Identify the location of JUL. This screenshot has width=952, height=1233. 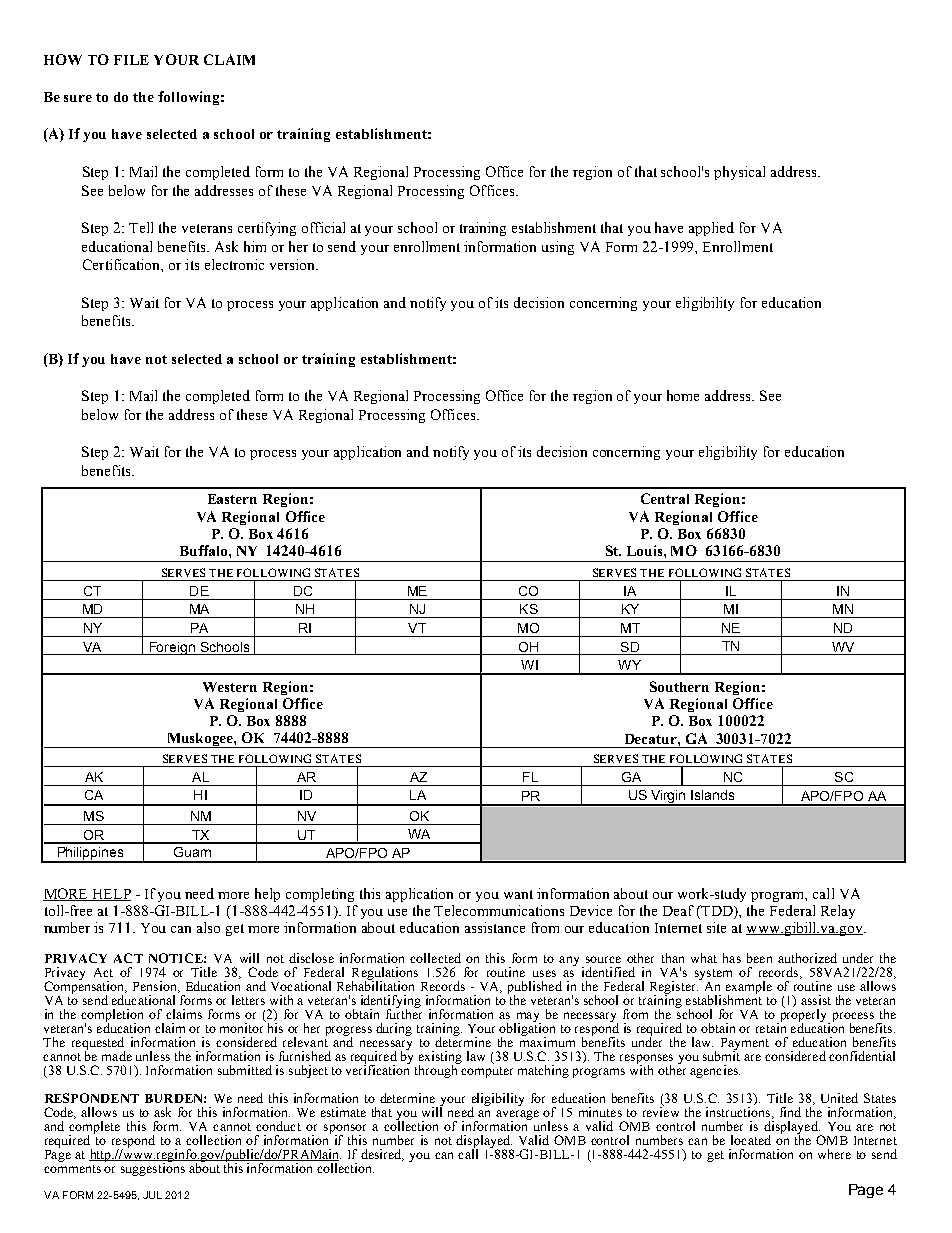
(152, 1195).
